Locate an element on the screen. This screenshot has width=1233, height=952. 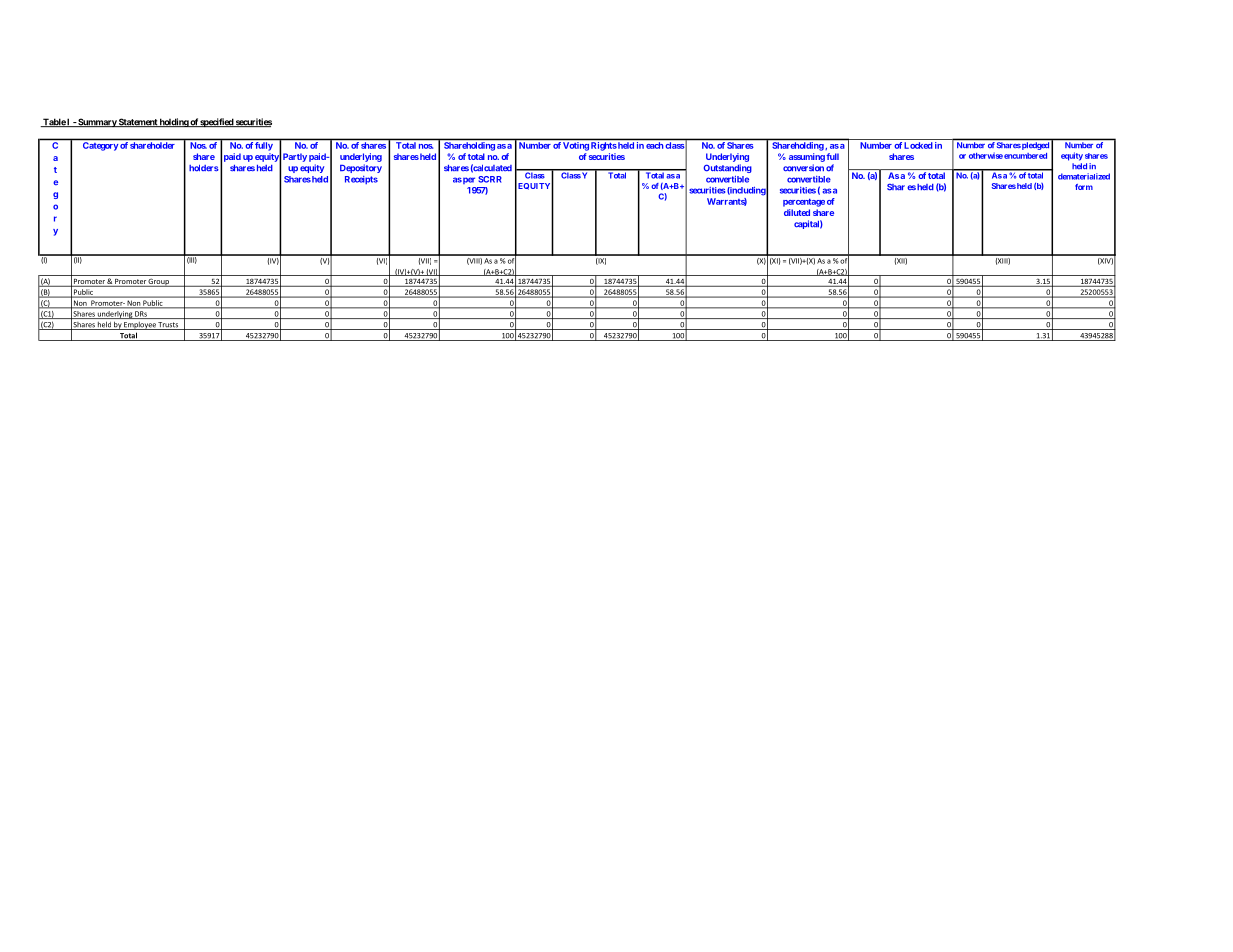
specified is located at coordinates (217, 123).
